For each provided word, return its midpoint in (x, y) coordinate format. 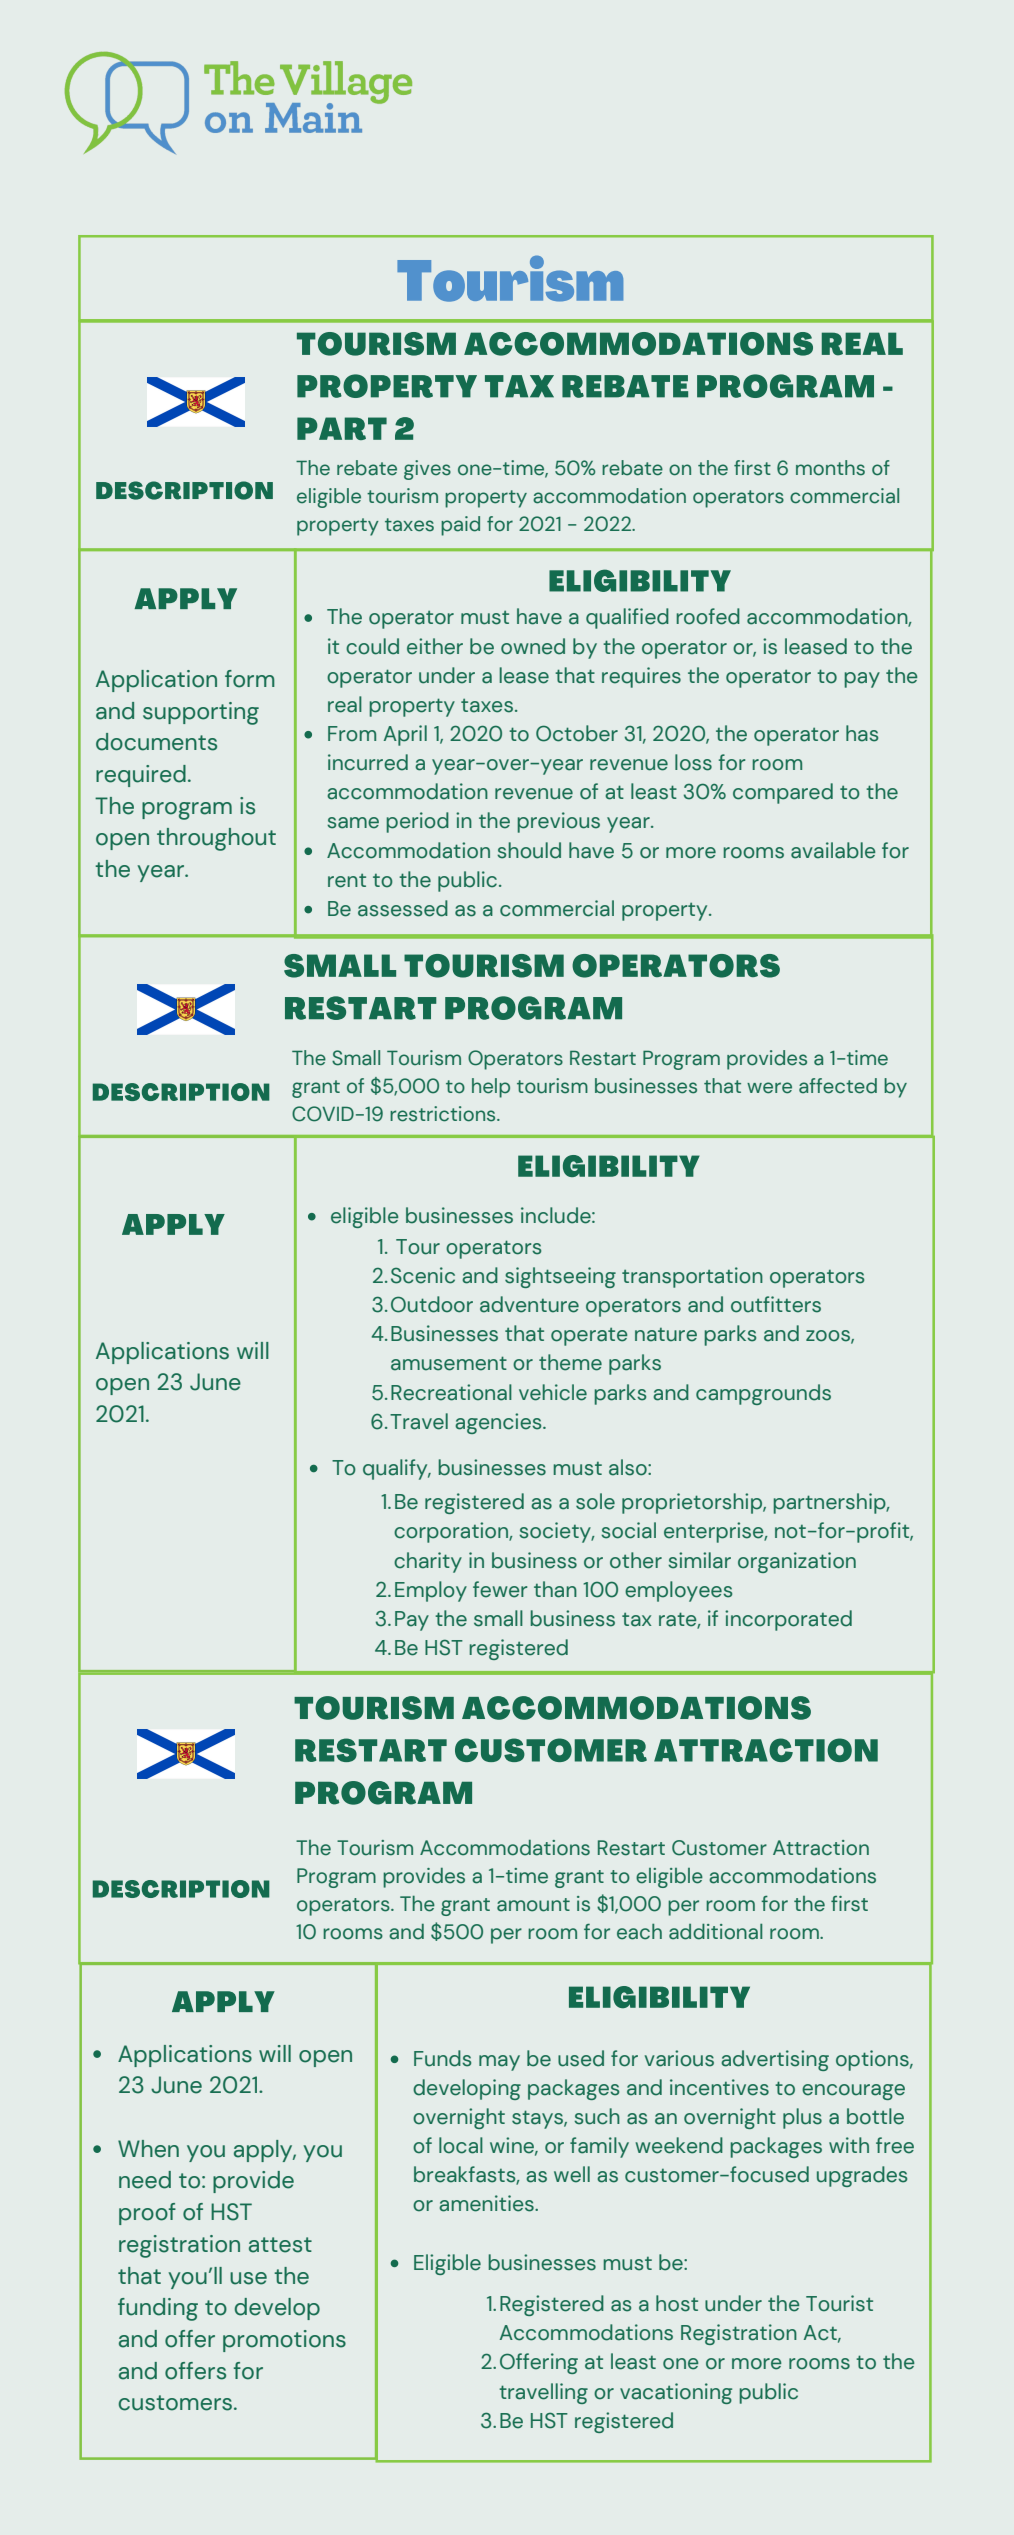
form (250, 679)
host (677, 2303)
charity (428, 1562)
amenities (487, 2203)
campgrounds (763, 1394)
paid (460, 526)
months (830, 468)
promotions (284, 2341)
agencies (499, 1423)
